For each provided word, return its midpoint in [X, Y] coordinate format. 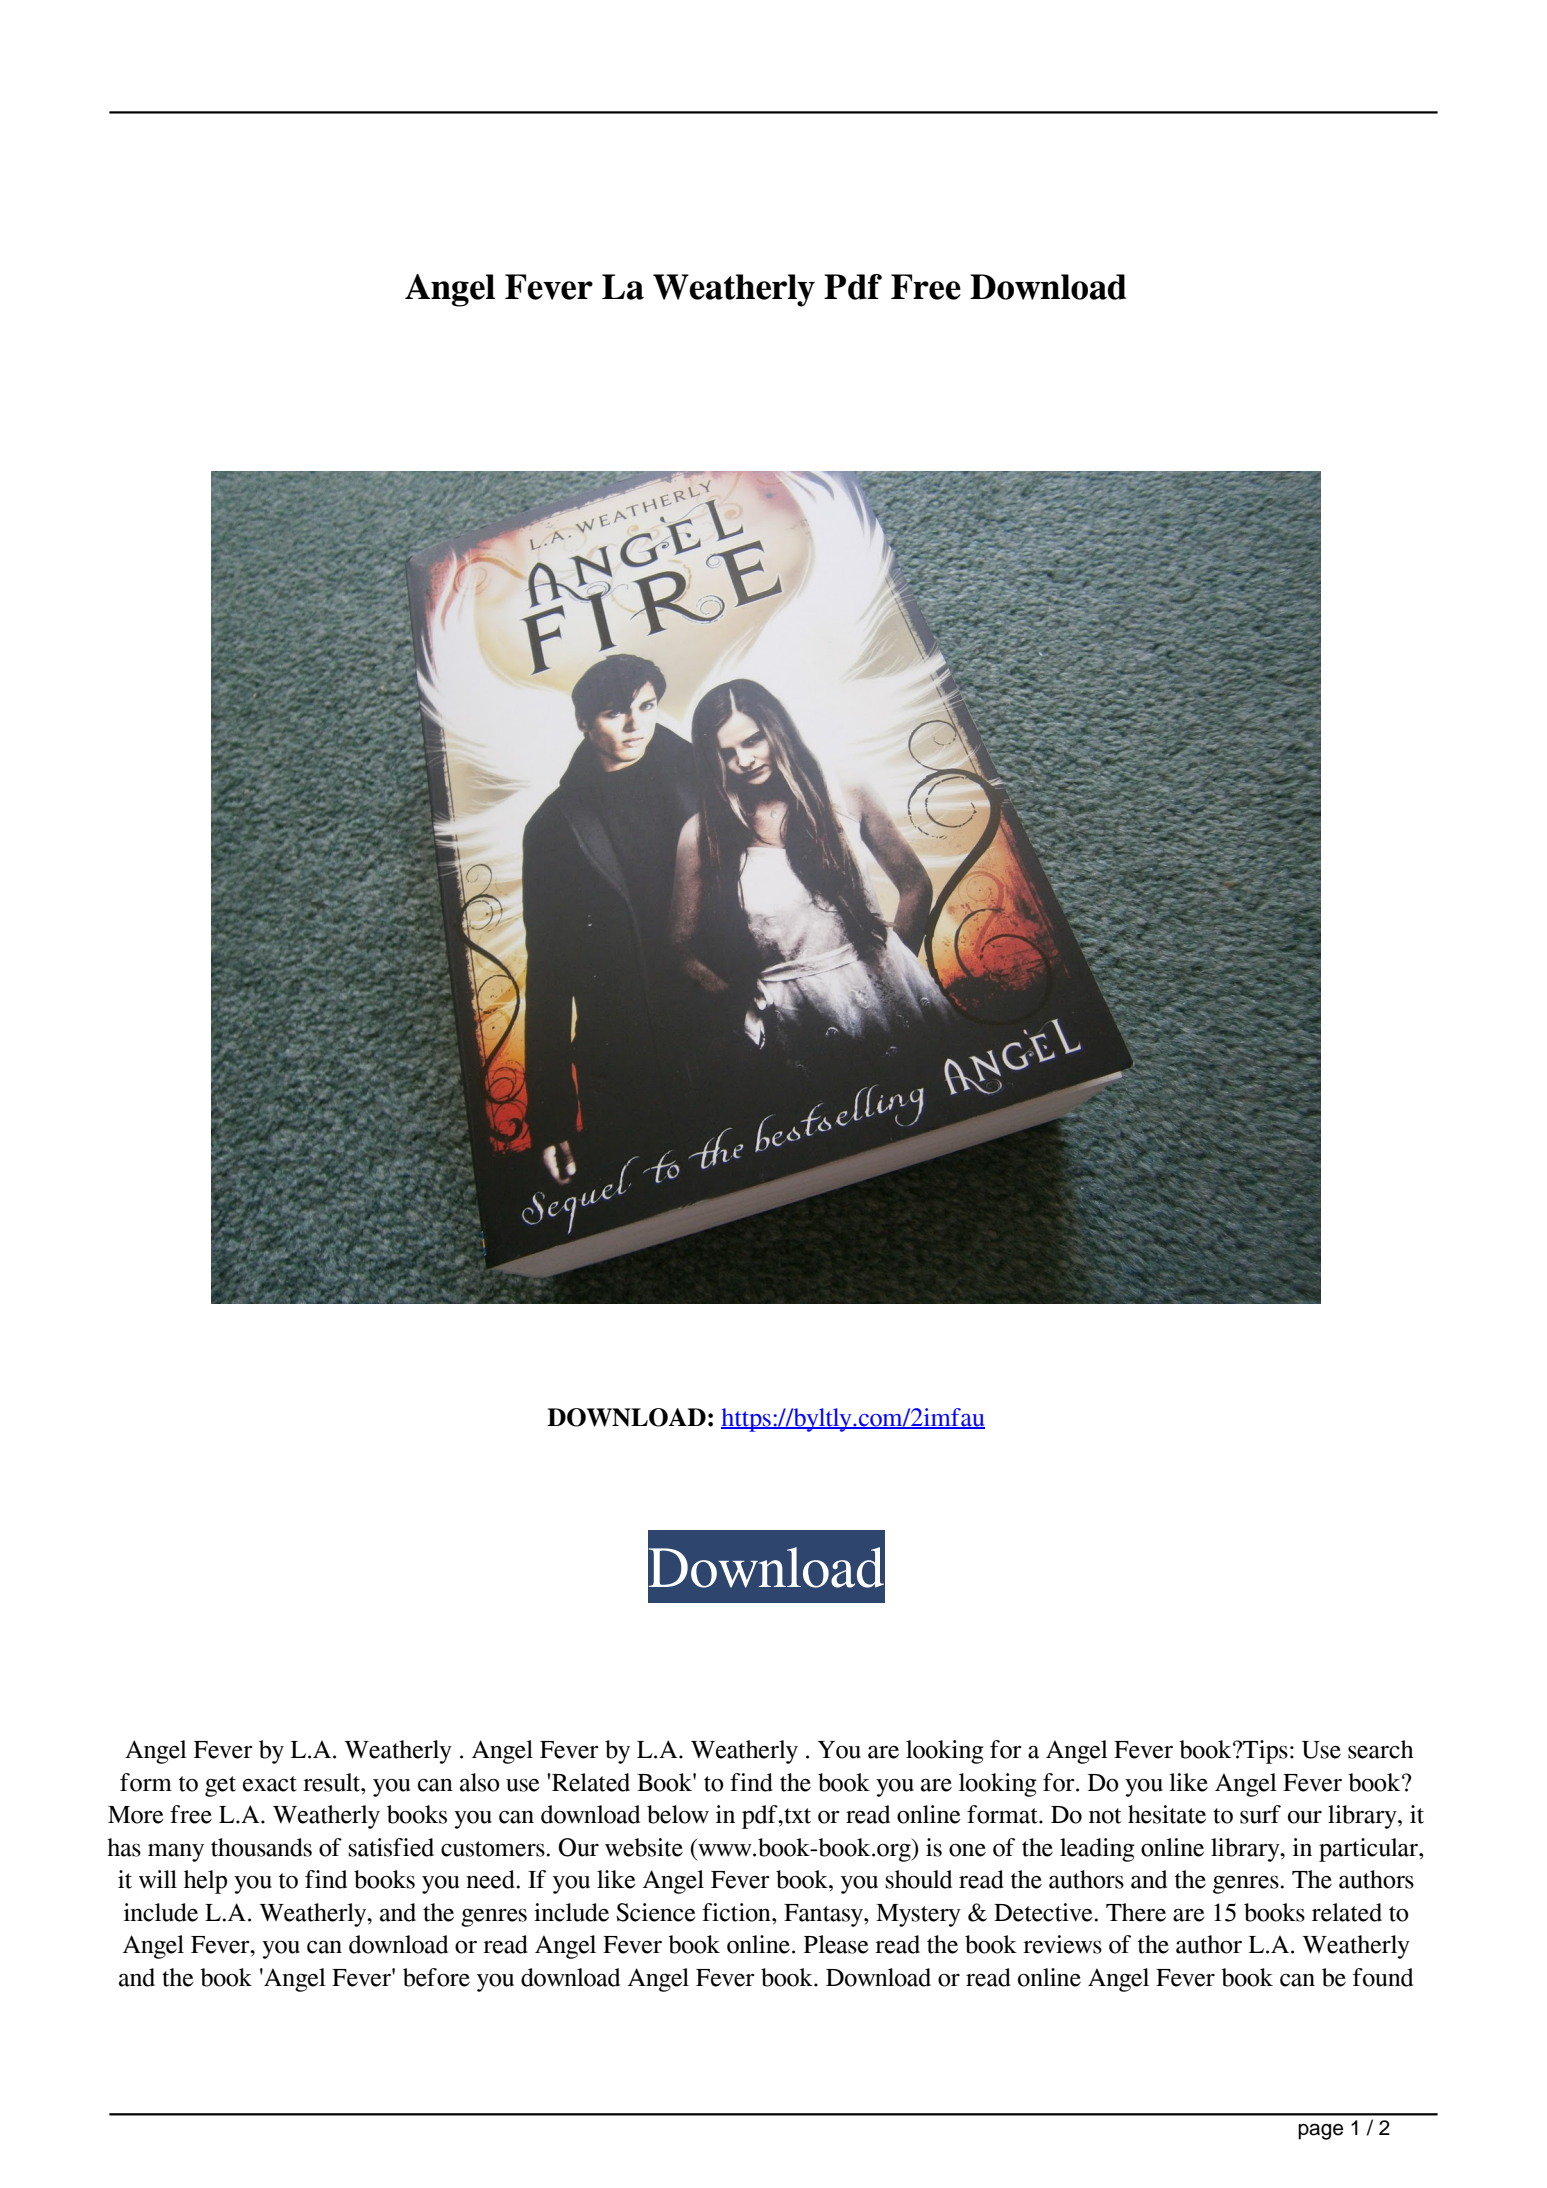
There [1136, 1912]
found [1383, 1977]
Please [836, 1944]
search [1381, 1749]
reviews [1062, 1944]
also [480, 1782]
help [205, 1882]
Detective [1043, 1912]
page [1320, 2131]
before [436, 1977]
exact [270, 1784]
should [919, 1879]
